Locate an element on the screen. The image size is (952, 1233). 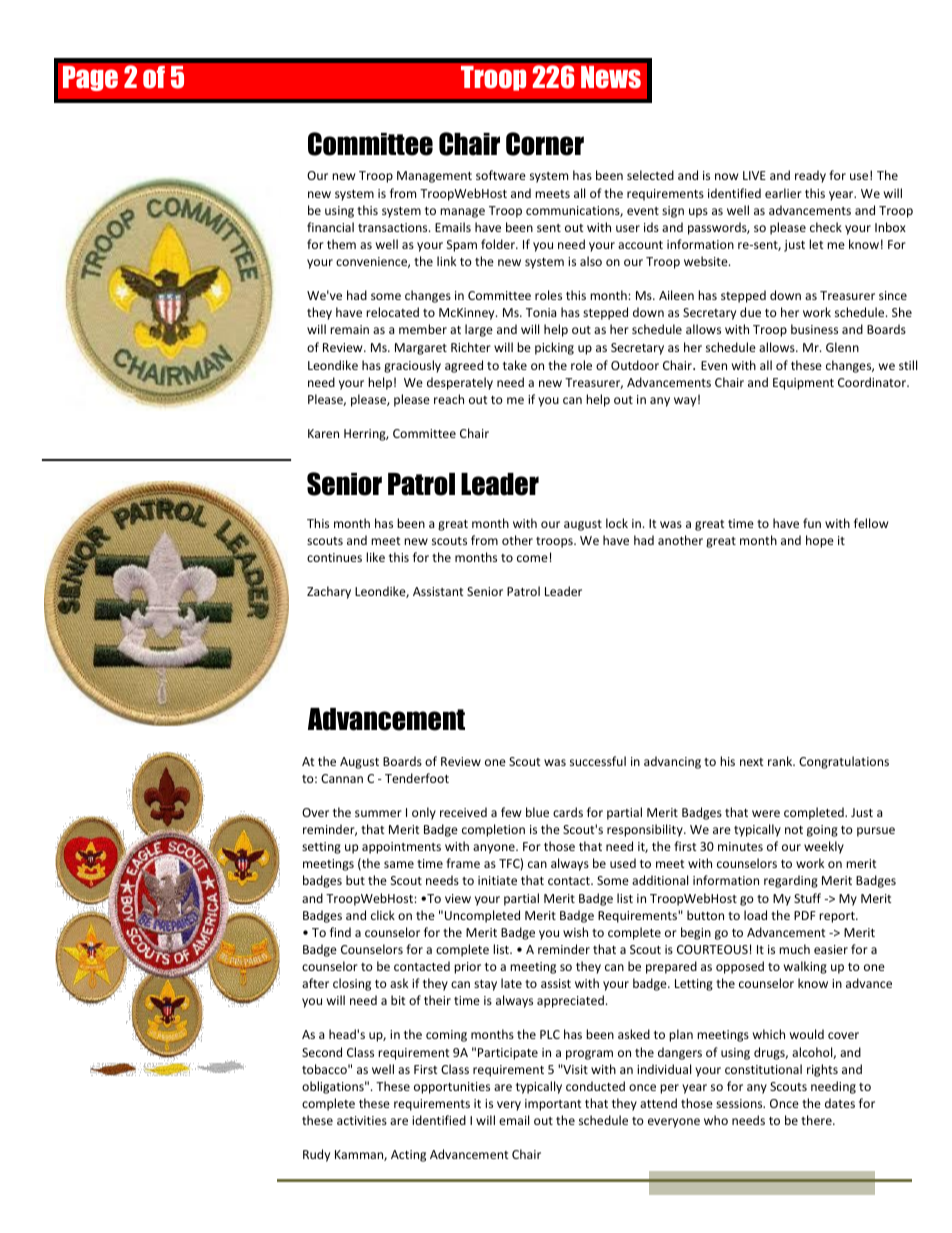
ready is located at coordinates (810, 176).
